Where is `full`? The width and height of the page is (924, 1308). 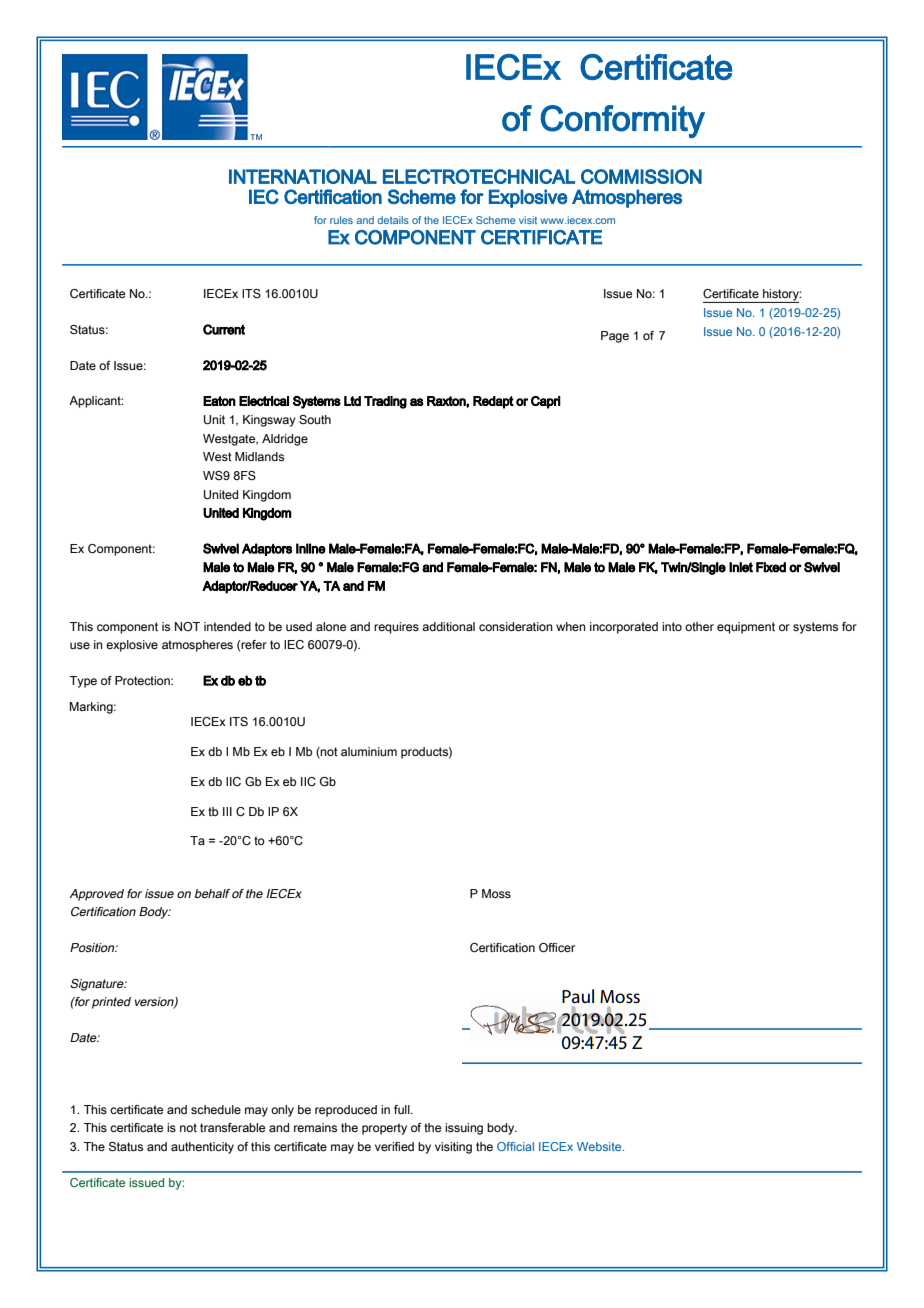 full is located at coordinates (403, 1109).
